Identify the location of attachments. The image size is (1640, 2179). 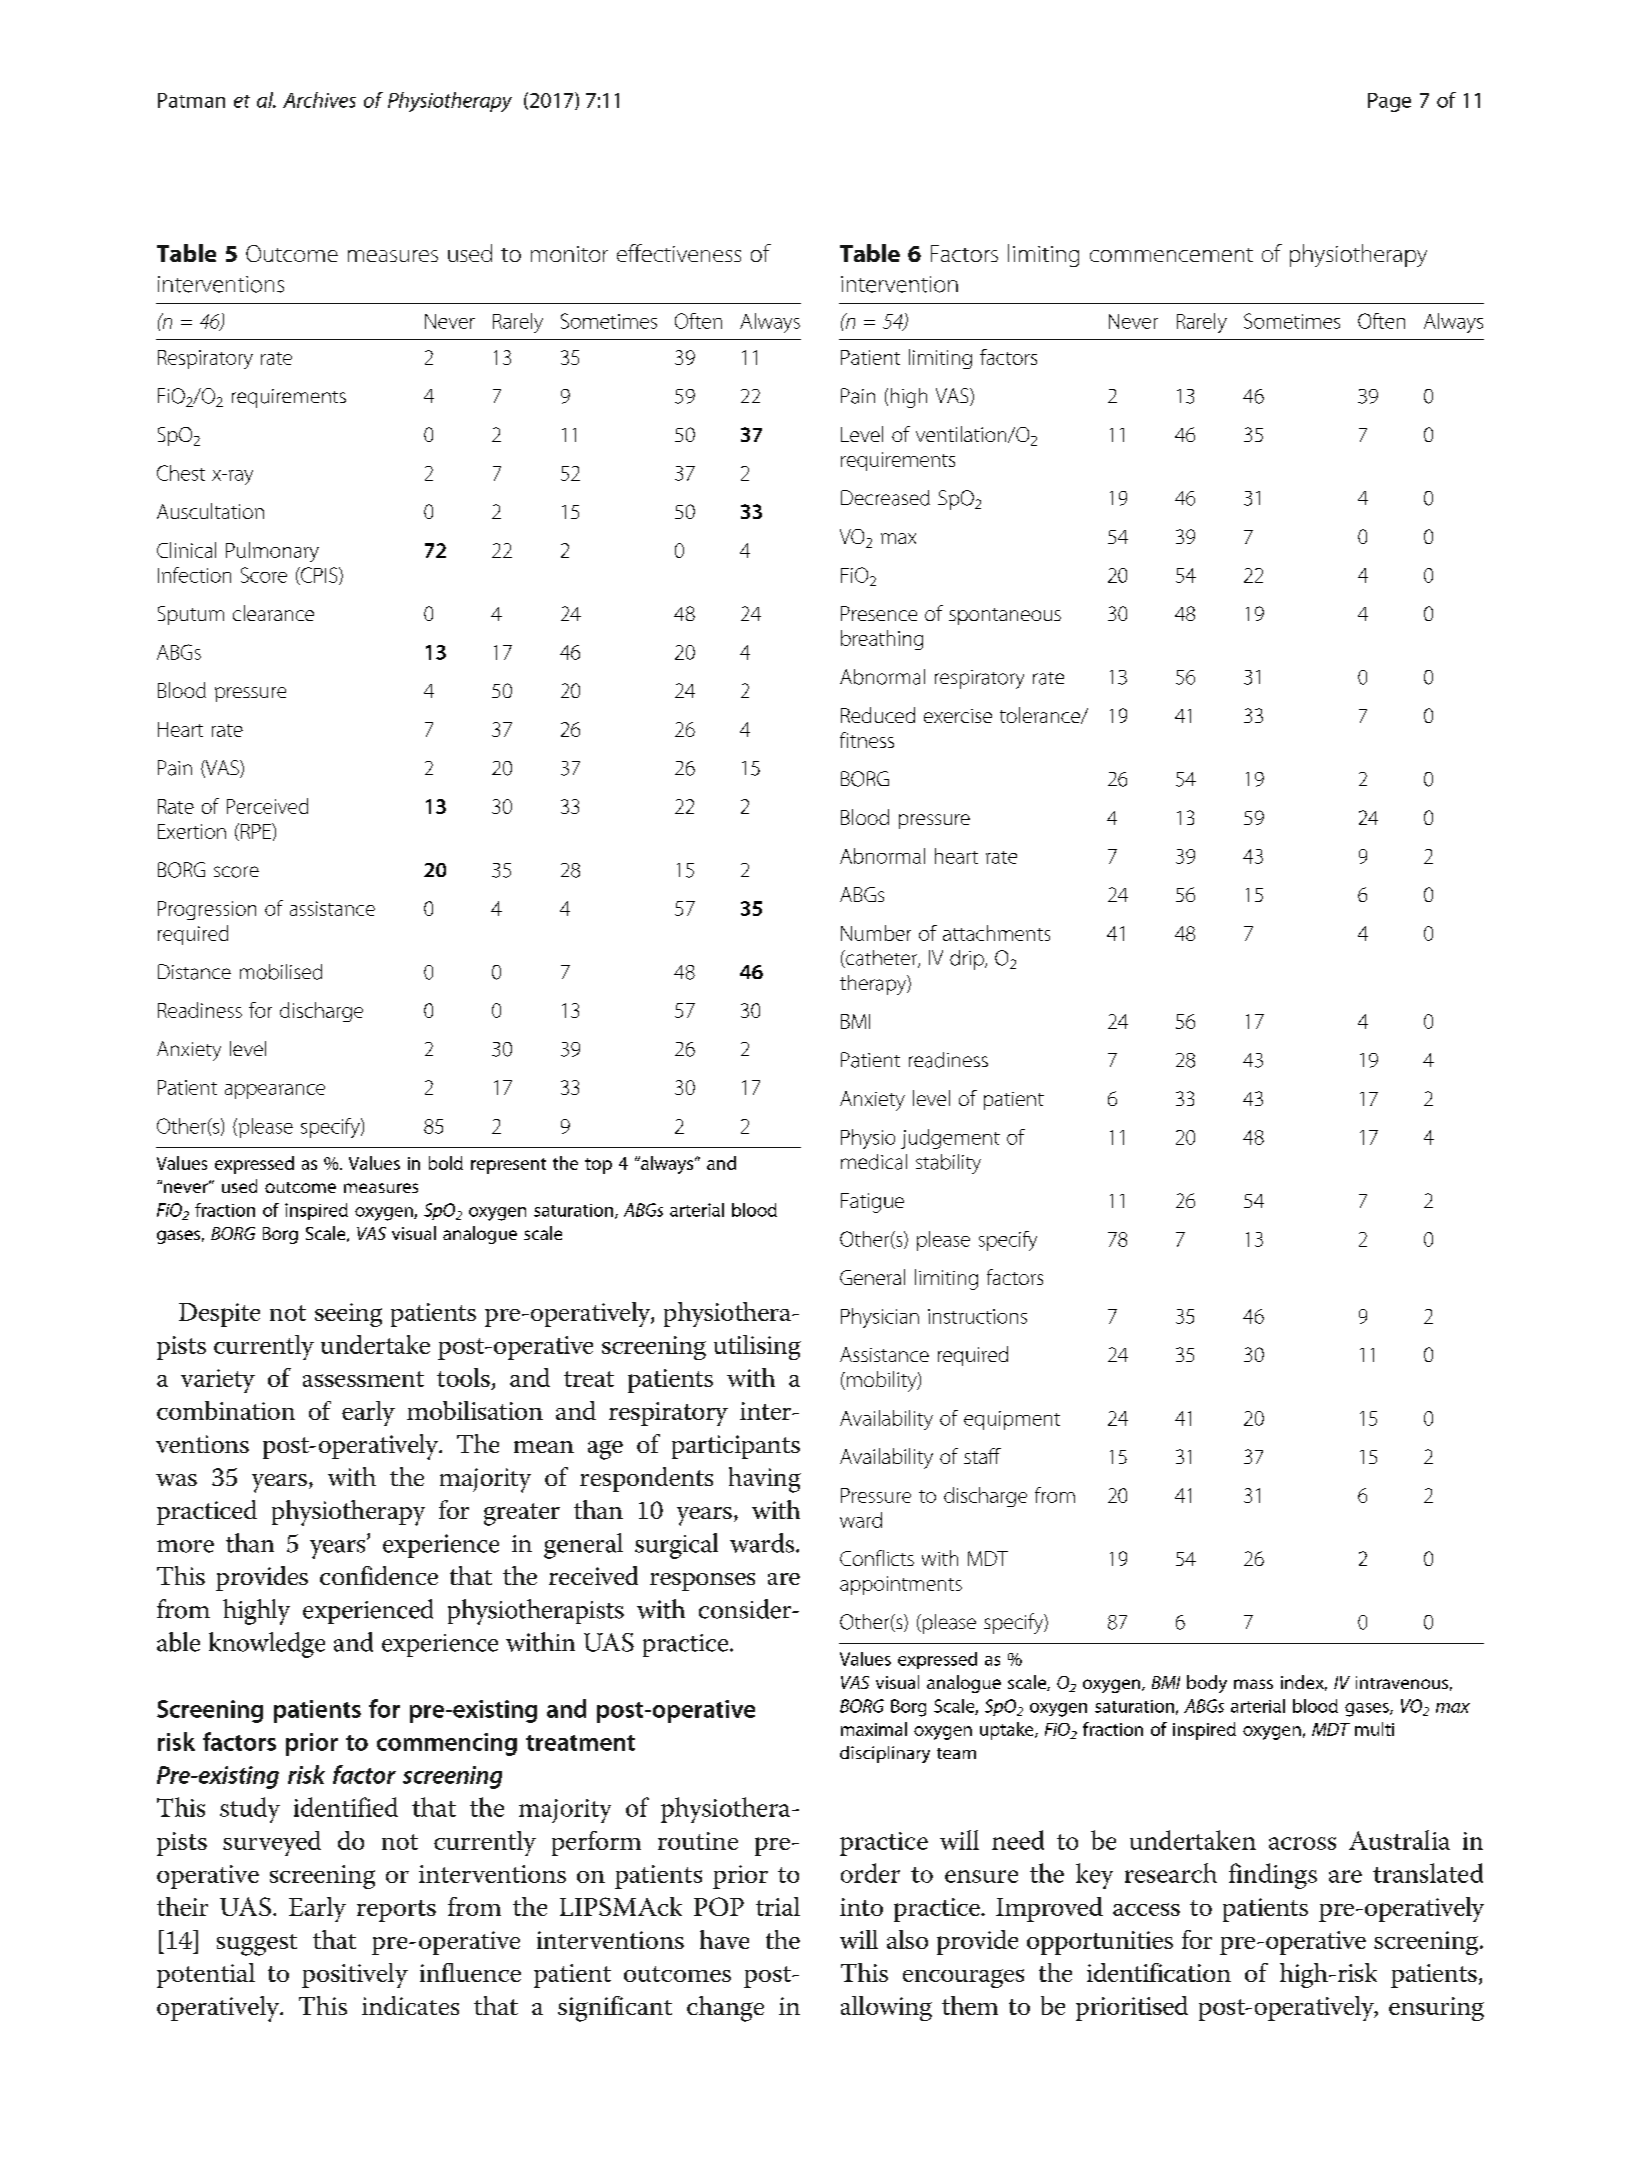
(996, 933).
